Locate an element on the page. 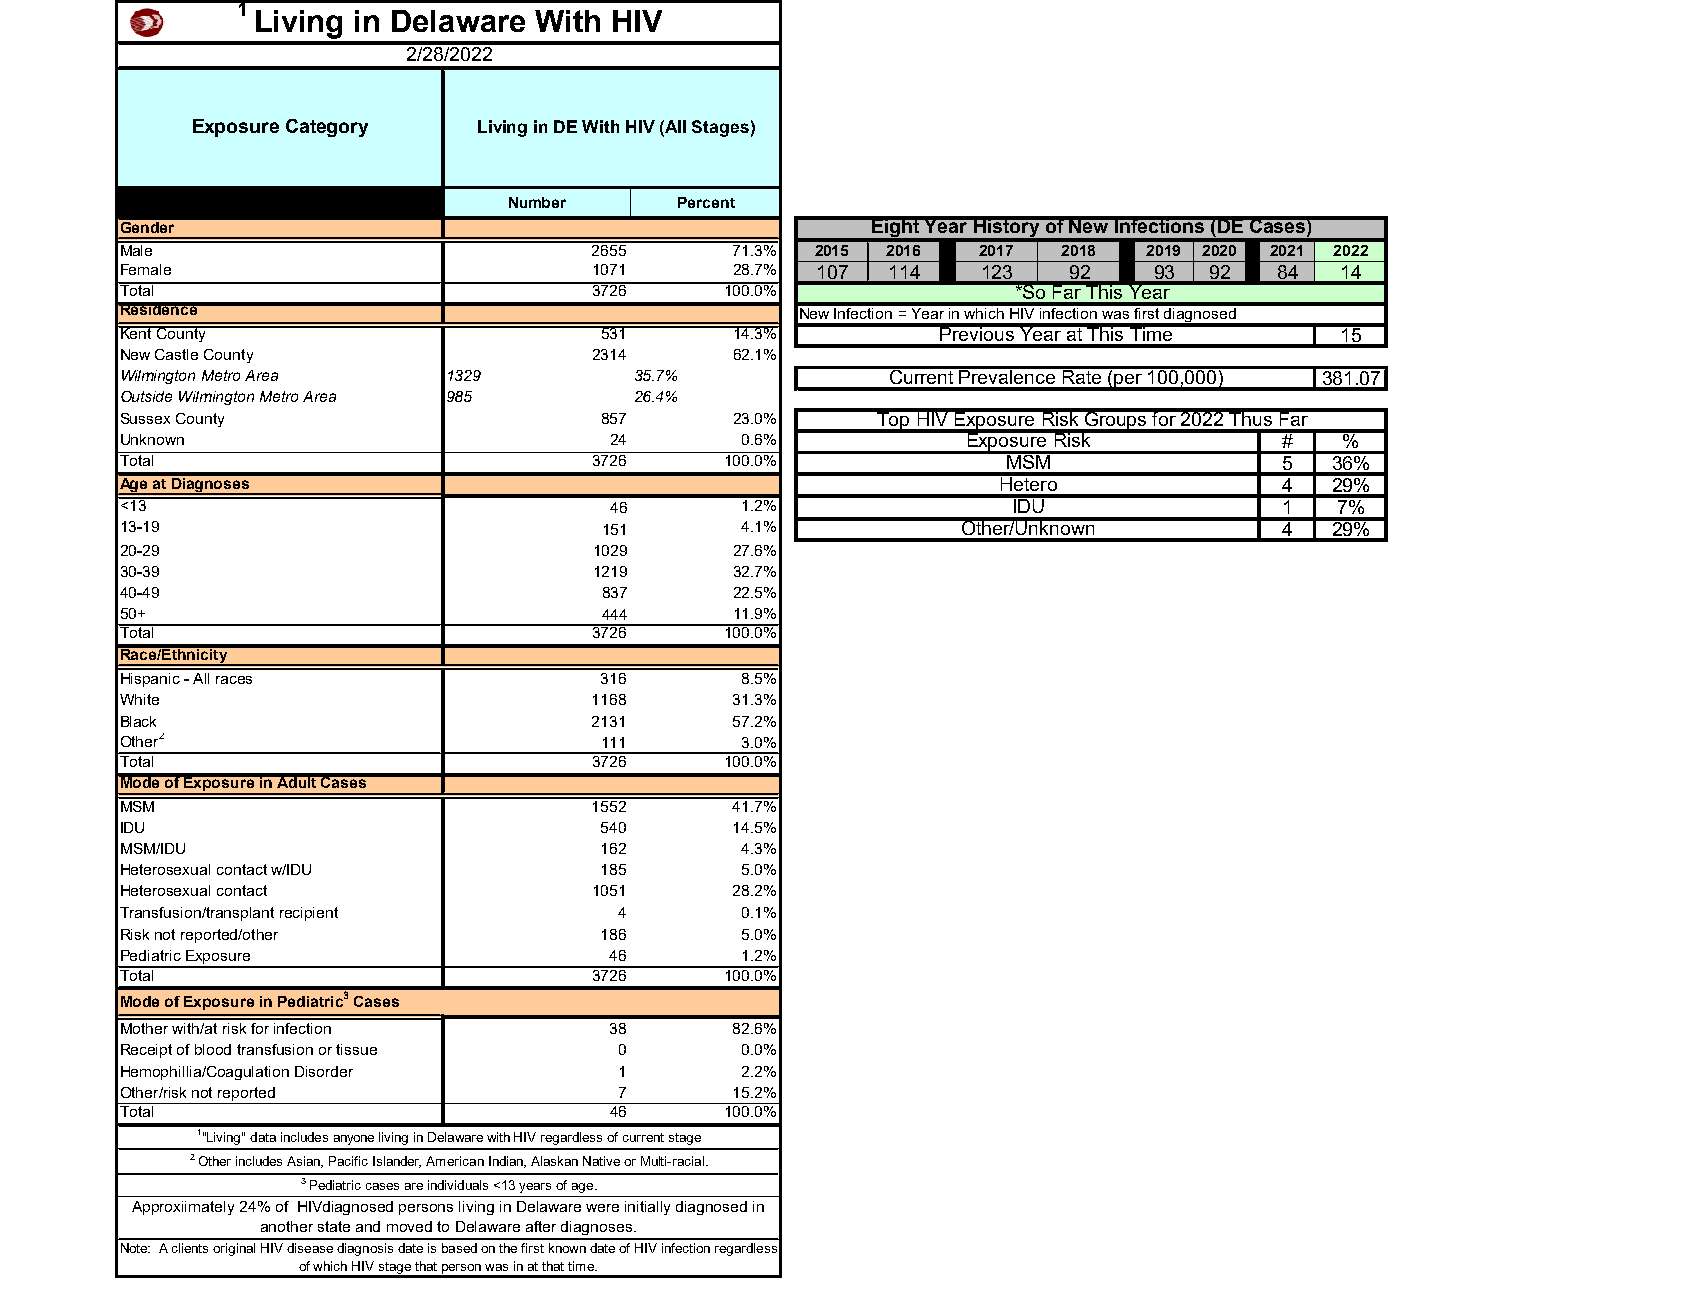 The height and width of the page is (1304, 1688). Category is located at coordinates (327, 128).
